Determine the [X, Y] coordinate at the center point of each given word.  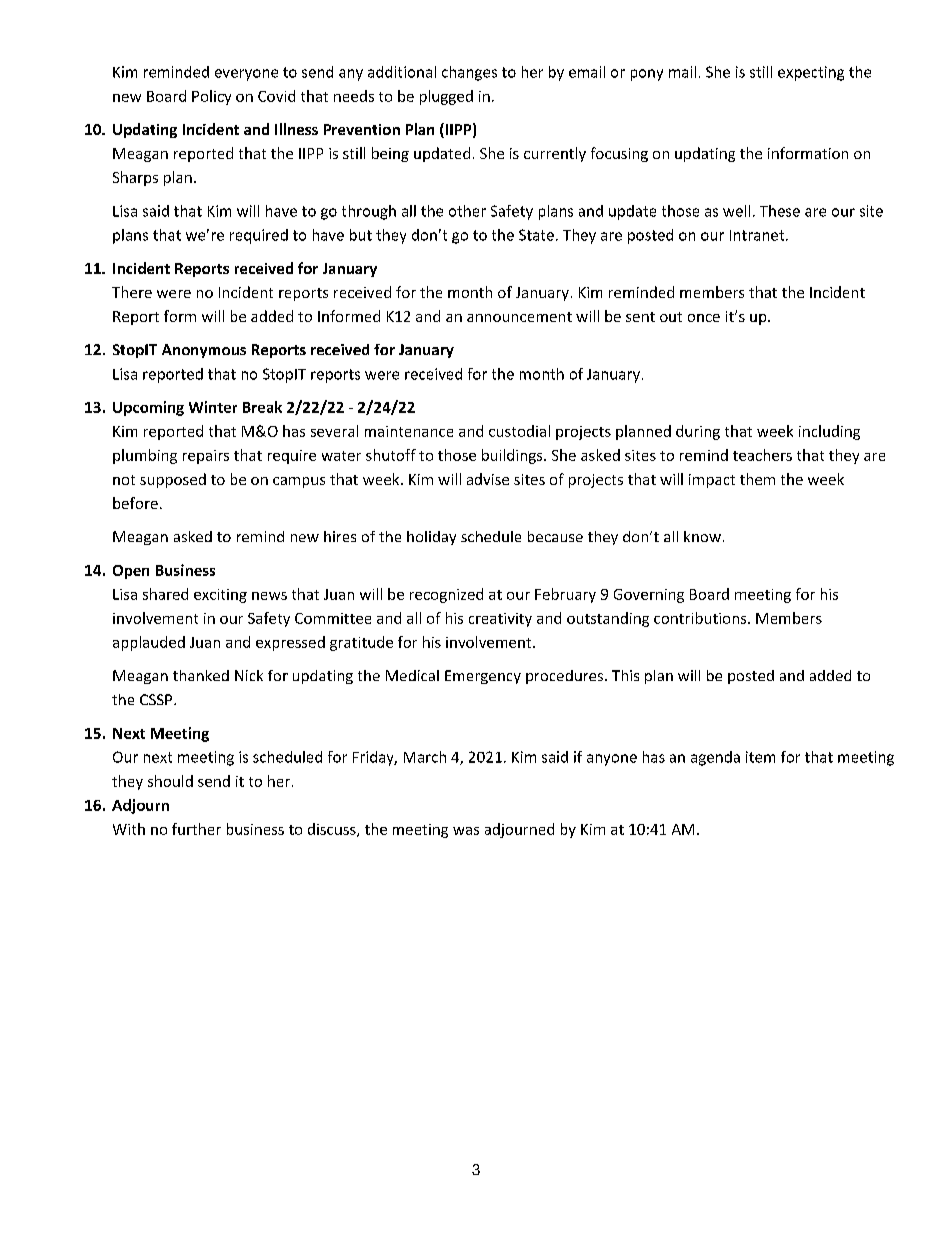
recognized [446, 595]
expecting [811, 73]
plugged [446, 97]
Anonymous [204, 351]
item [760, 757]
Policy [211, 97]
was [466, 831]
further [196, 829]
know [702, 536]
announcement [519, 317]
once [704, 318]
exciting [220, 596]
